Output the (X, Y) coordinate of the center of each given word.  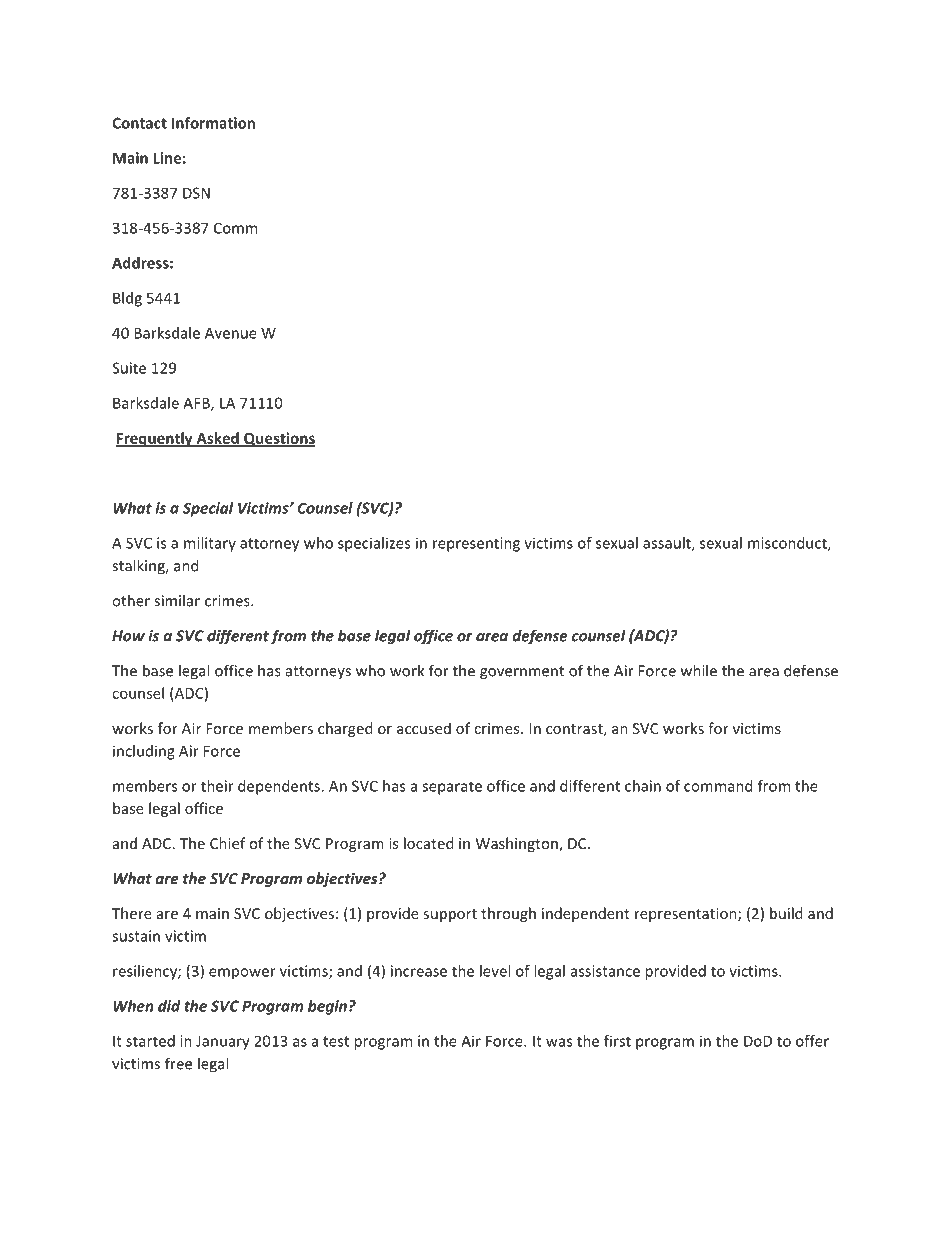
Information (213, 123)
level (495, 971)
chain (643, 786)
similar (177, 600)
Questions (279, 439)
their (217, 786)
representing (476, 544)
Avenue (231, 333)
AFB (197, 404)
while (699, 670)
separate (452, 788)
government (522, 673)
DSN (196, 193)
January (223, 1042)
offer (812, 1041)
